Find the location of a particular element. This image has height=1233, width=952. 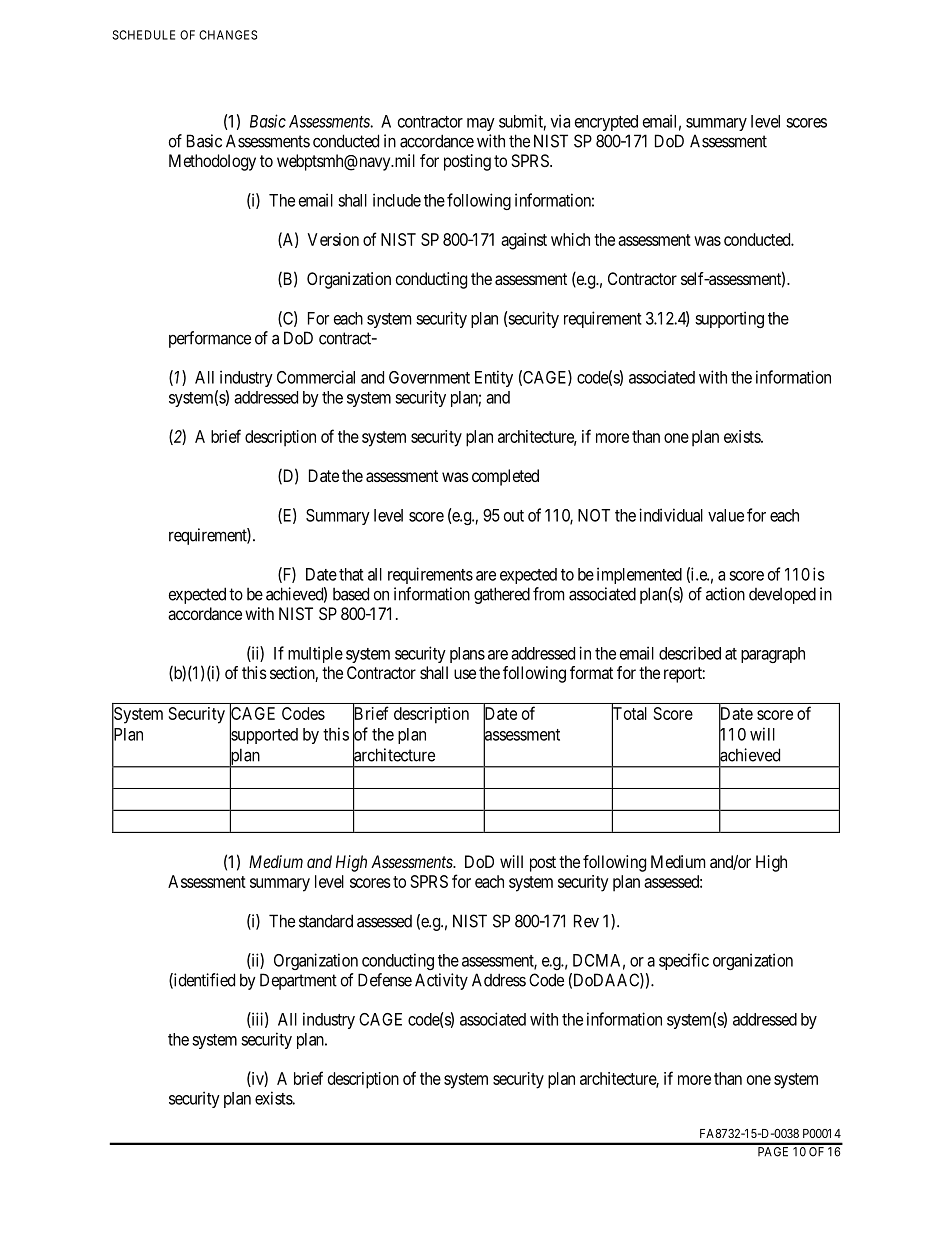

encrypted is located at coordinates (606, 123).
